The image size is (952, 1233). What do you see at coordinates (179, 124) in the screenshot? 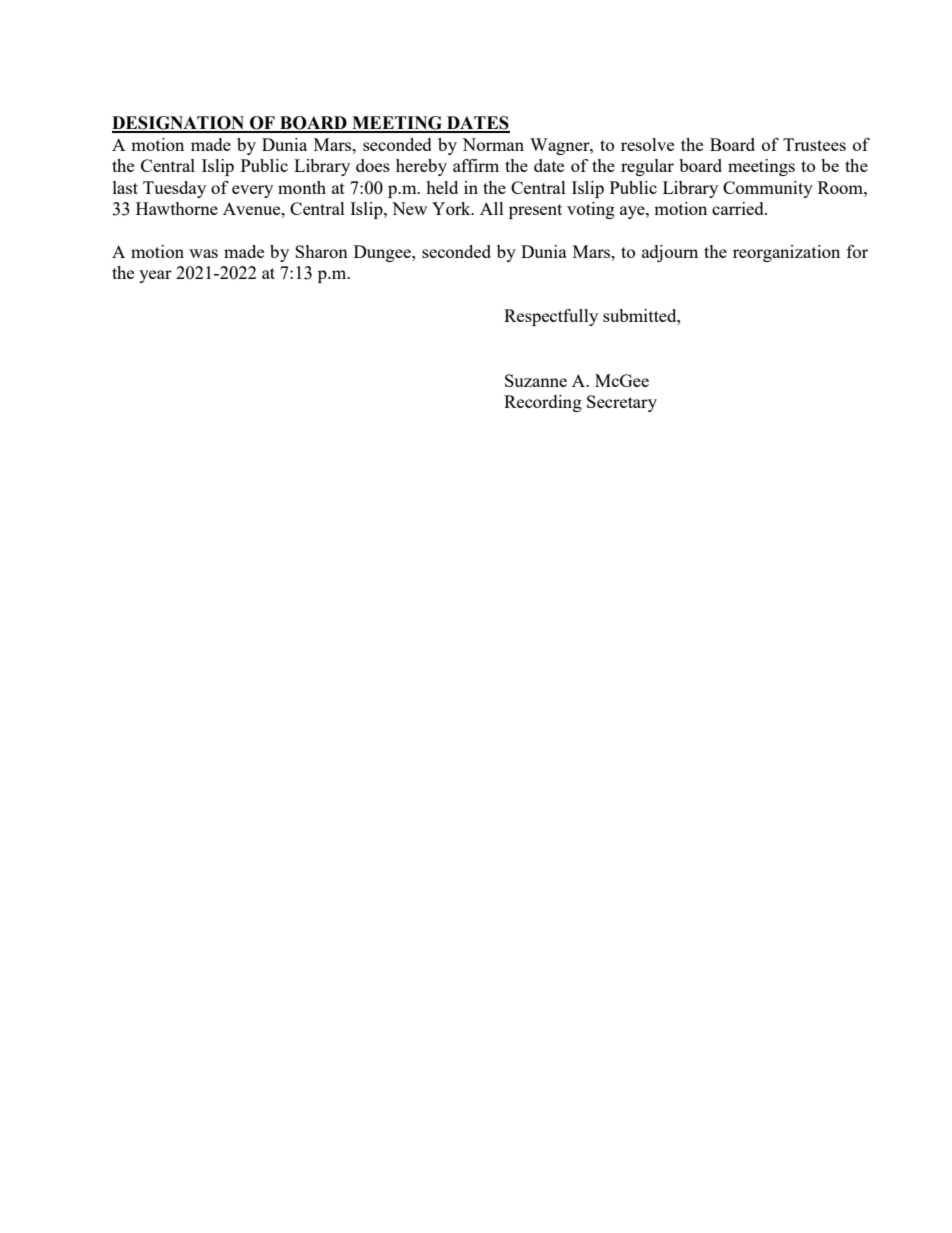
I see `DESIGNATION` at bounding box center [179, 124].
